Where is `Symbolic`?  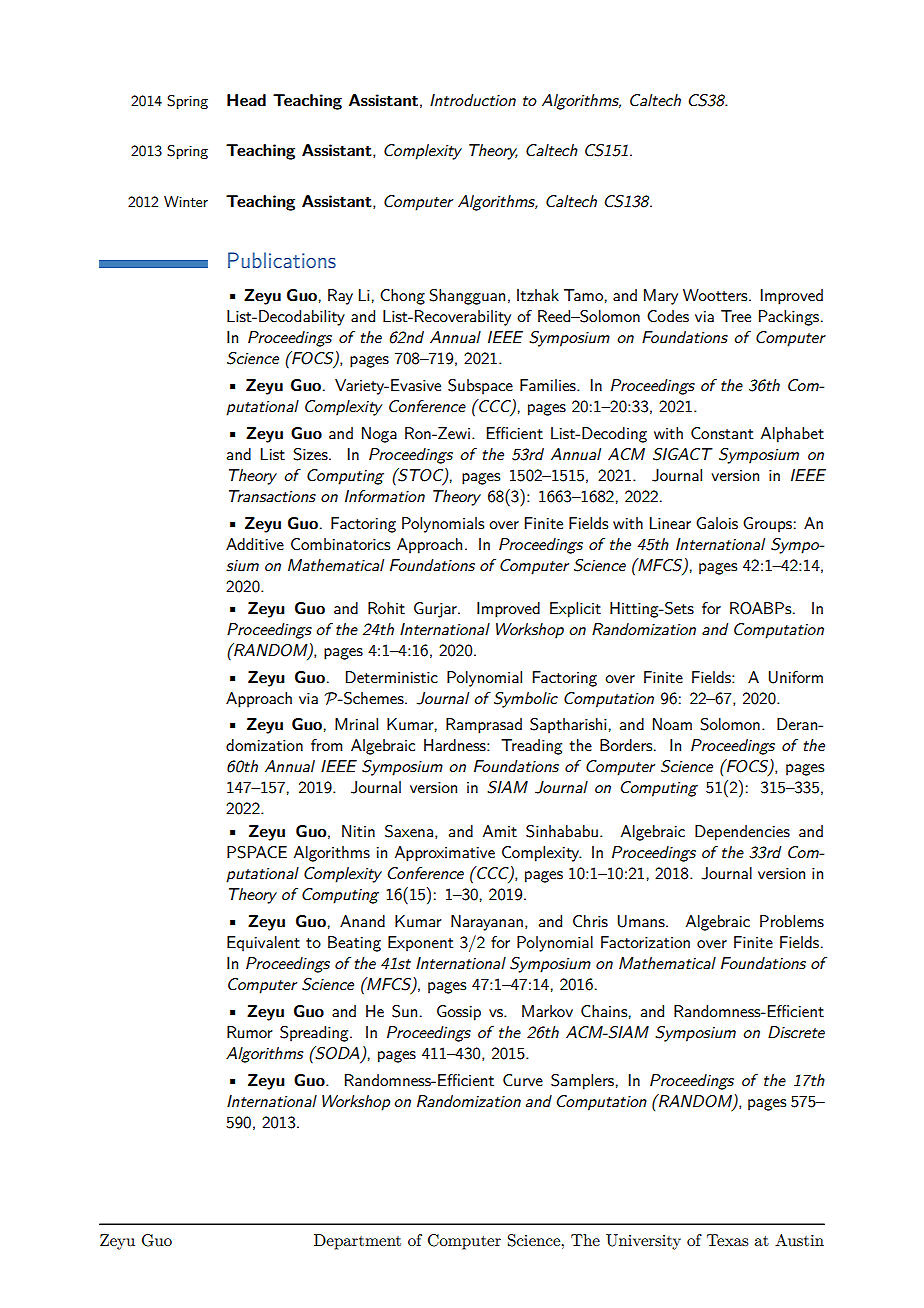 Symbolic is located at coordinates (526, 700).
